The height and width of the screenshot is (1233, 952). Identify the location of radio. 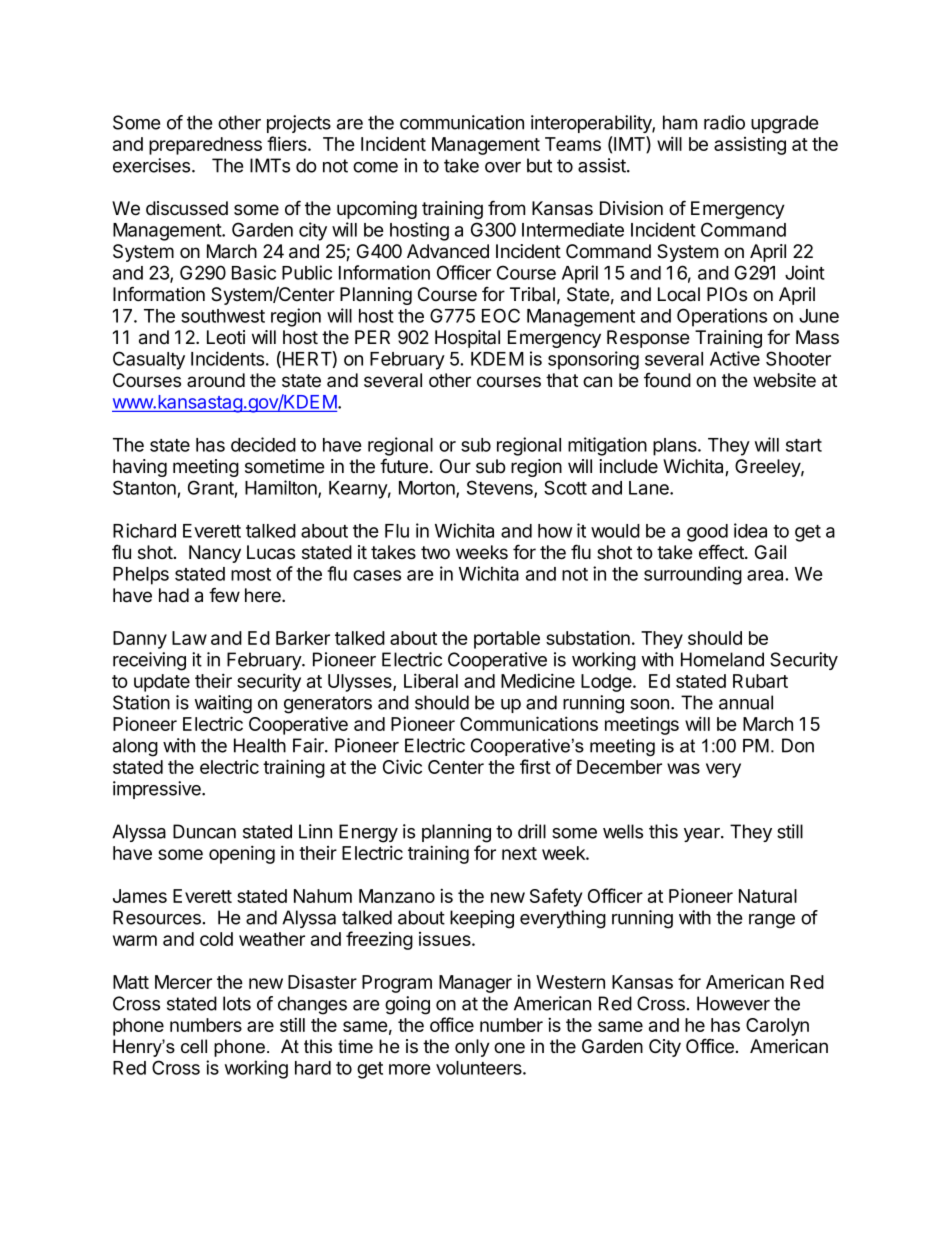
(724, 122).
